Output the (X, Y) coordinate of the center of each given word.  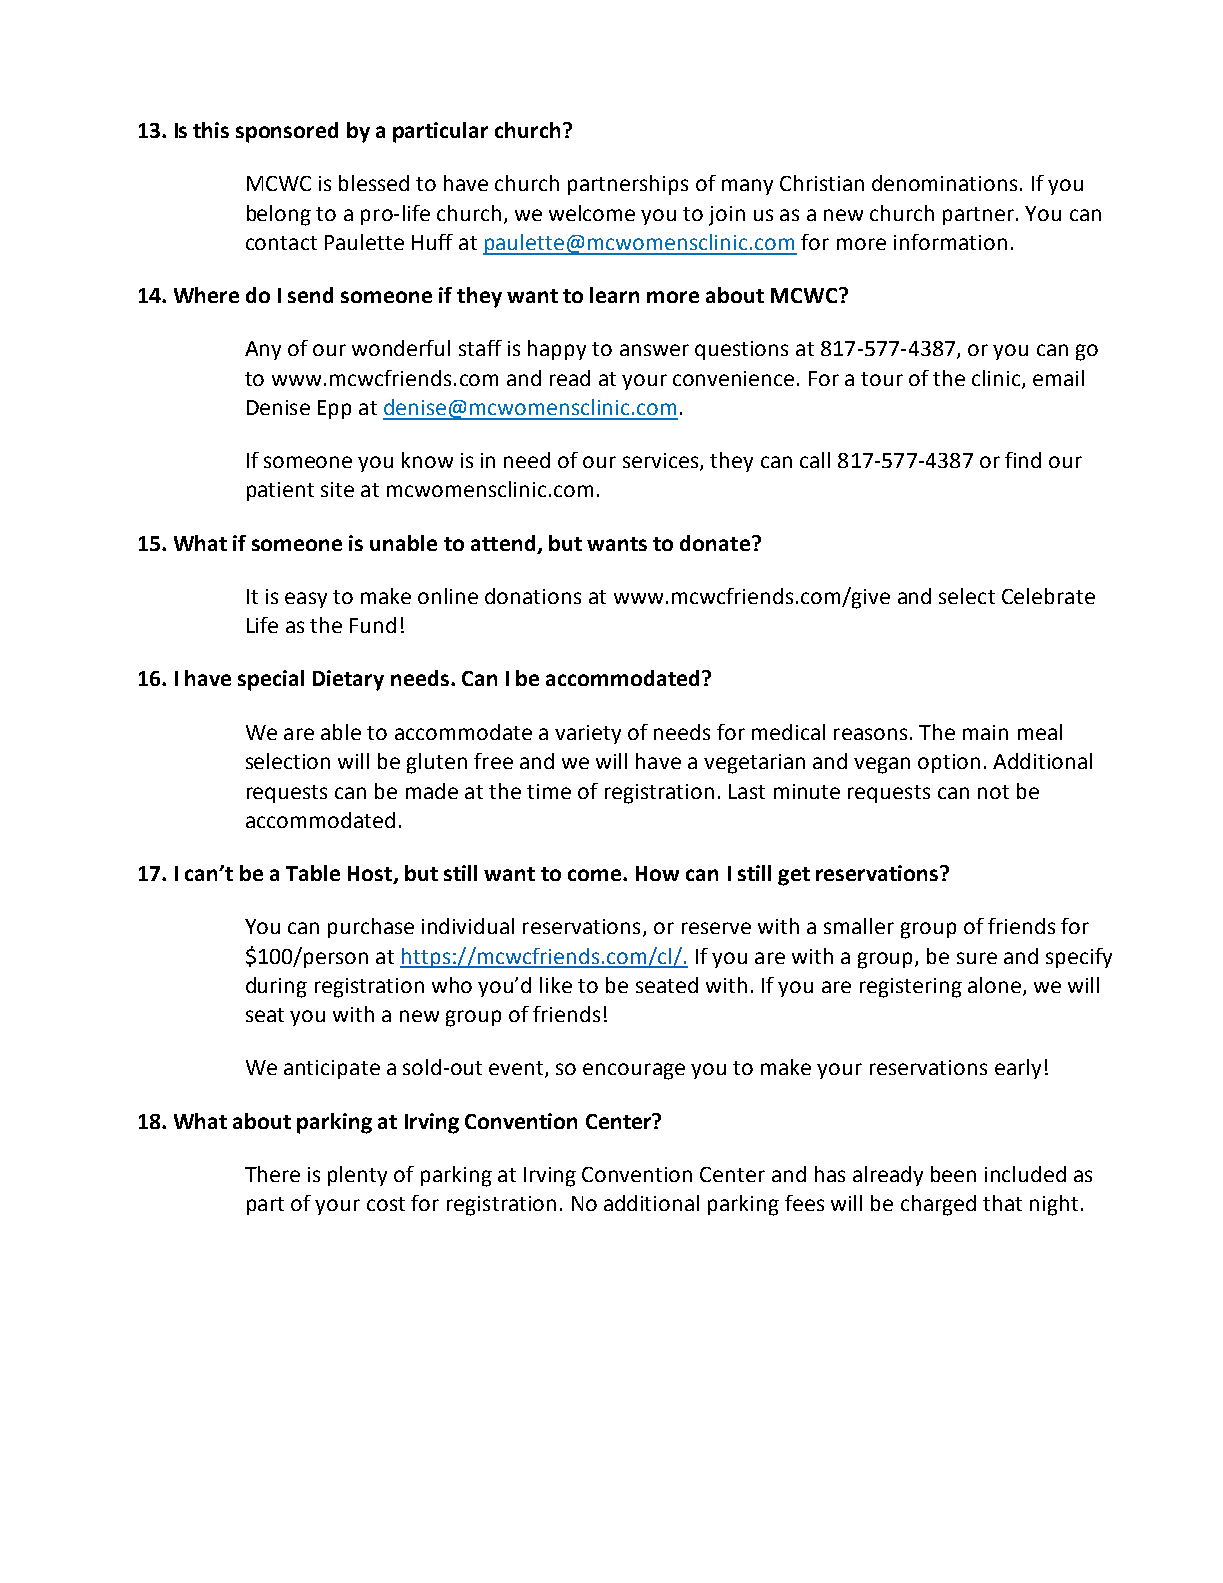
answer (654, 350)
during (276, 987)
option (949, 763)
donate (715, 543)
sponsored (287, 132)
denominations (944, 183)
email (1058, 378)
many (747, 187)
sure (977, 958)
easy (306, 600)
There (272, 1174)
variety (588, 734)
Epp (334, 409)
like (556, 985)
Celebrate (1048, 596)
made (432, 791)
